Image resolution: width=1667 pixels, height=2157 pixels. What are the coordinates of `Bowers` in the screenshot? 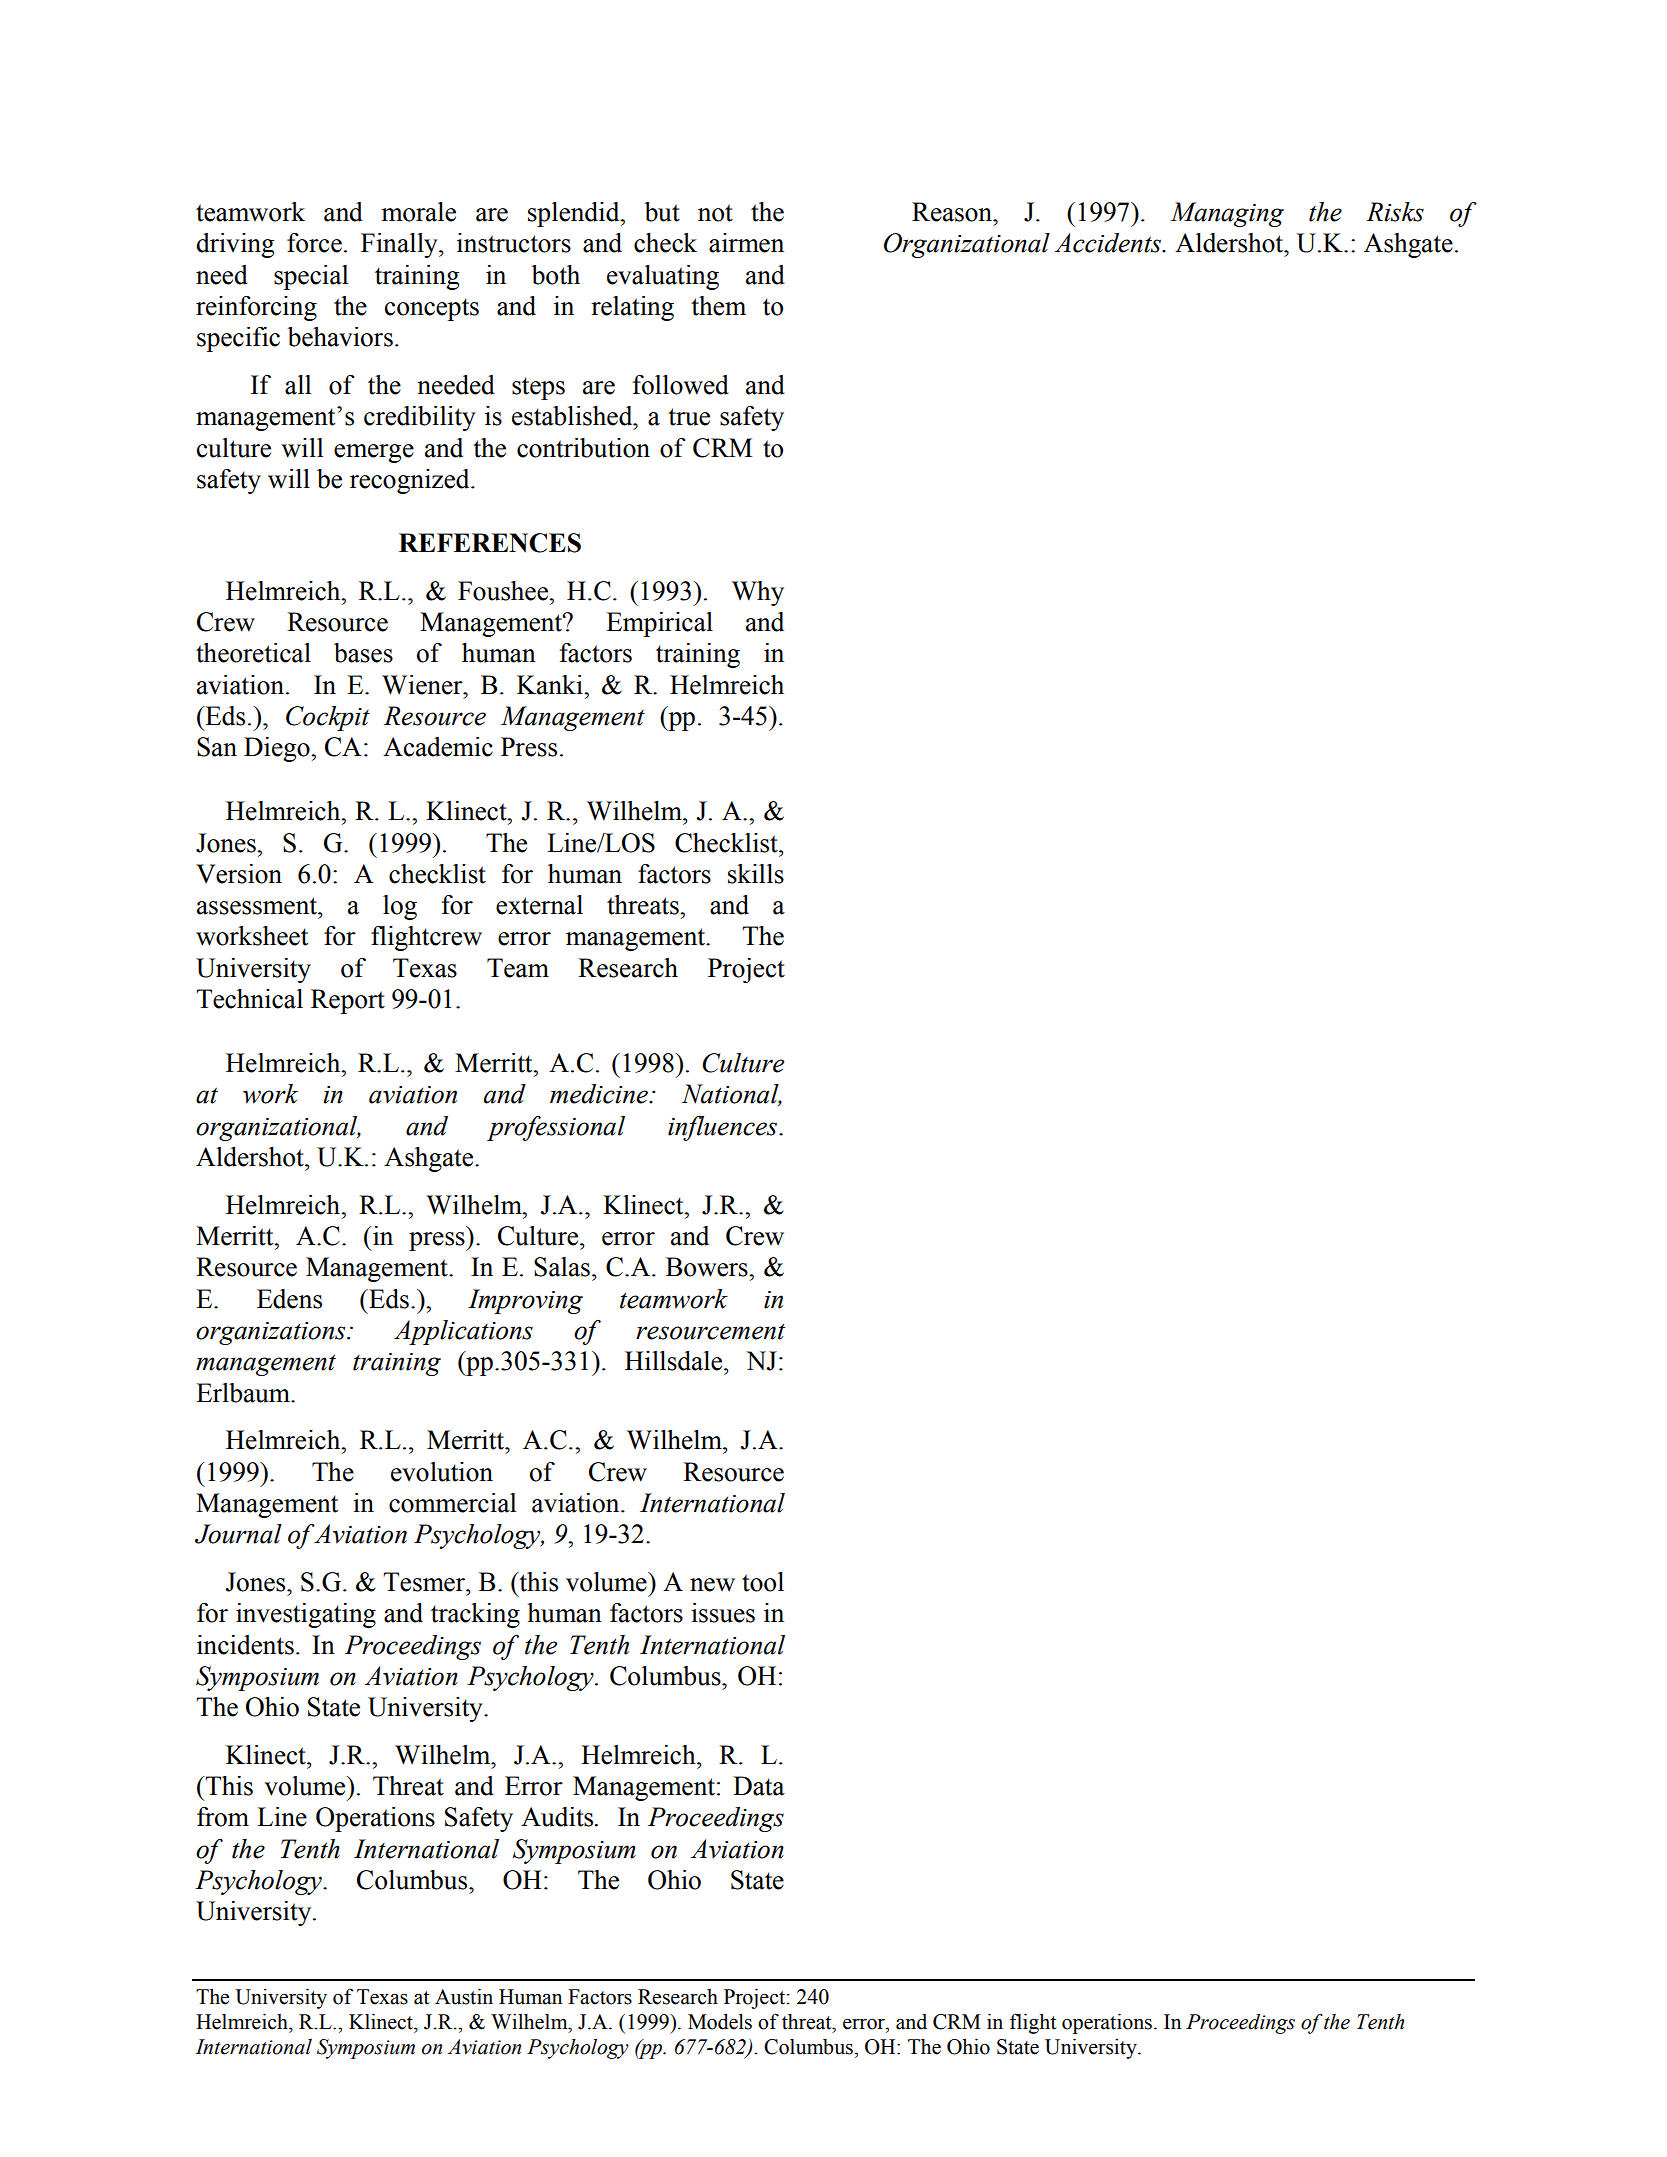 It's located at (708, 1267).
